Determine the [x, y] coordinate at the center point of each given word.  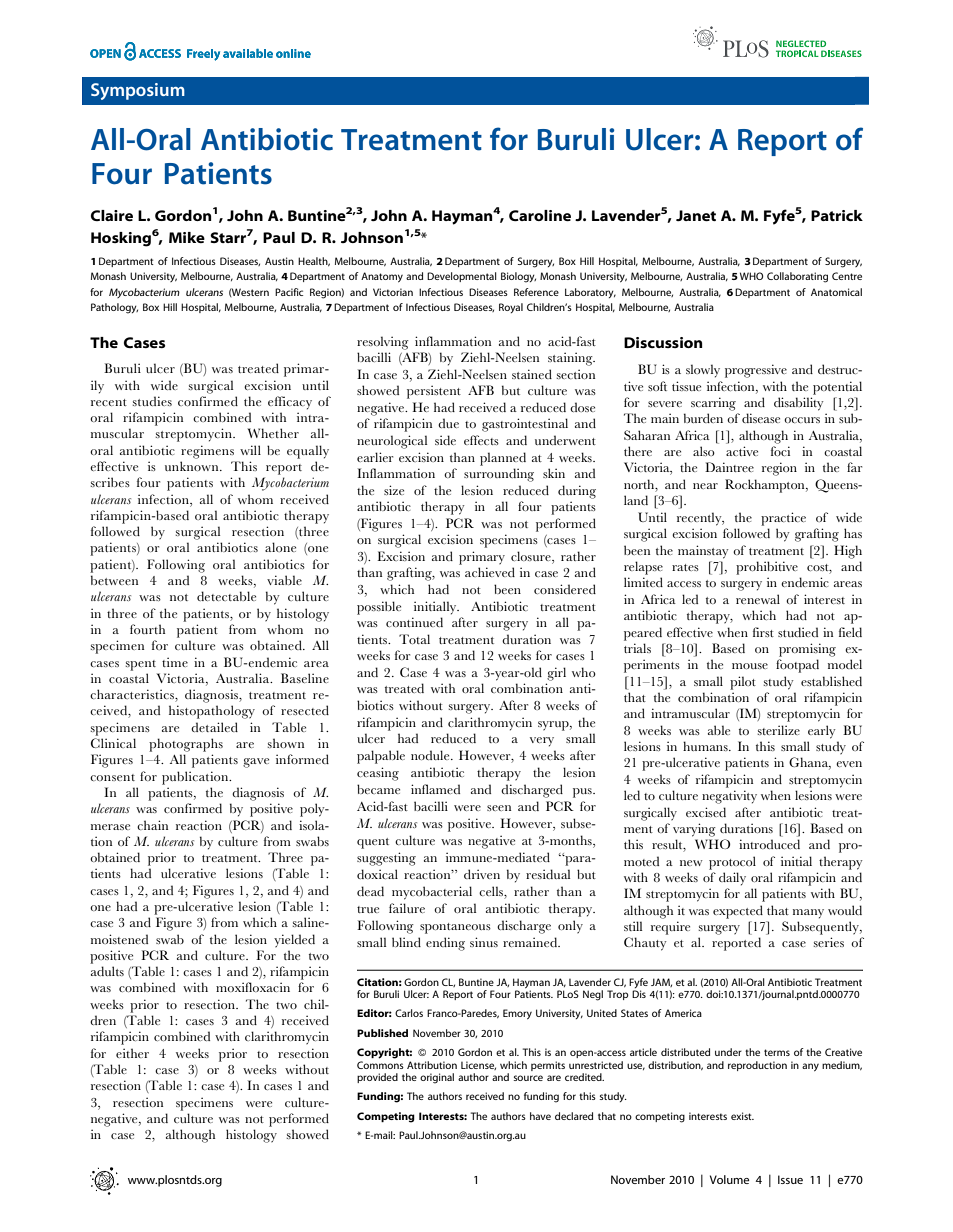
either [132, 1053]
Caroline [540, 215]
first [763, 632]
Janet [696, 215]
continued [414, 622]
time [175, 662]
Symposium [138, 91]
